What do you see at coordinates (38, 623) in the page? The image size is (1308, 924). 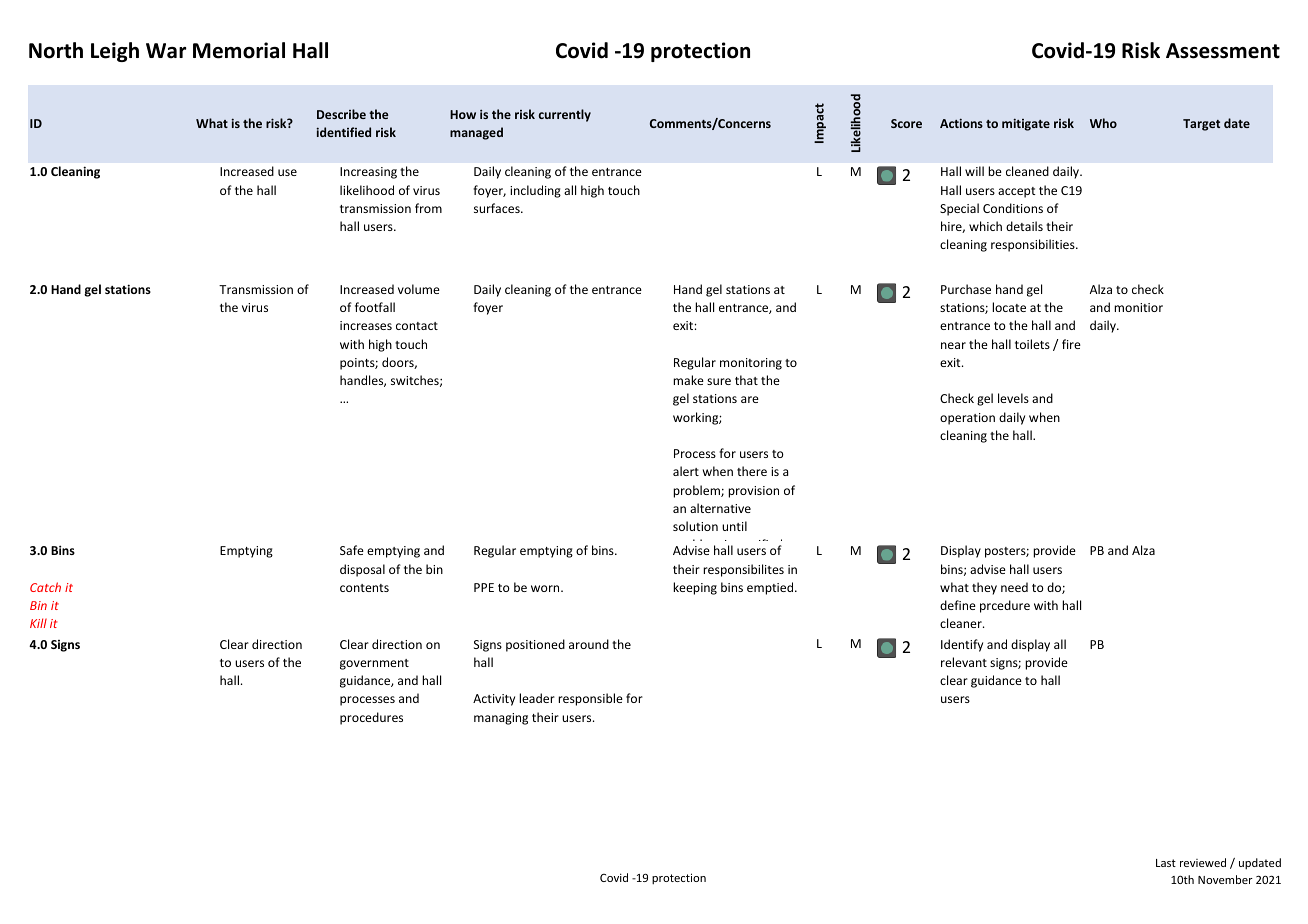 I see `Kill` at bounding box center [38, 623].
